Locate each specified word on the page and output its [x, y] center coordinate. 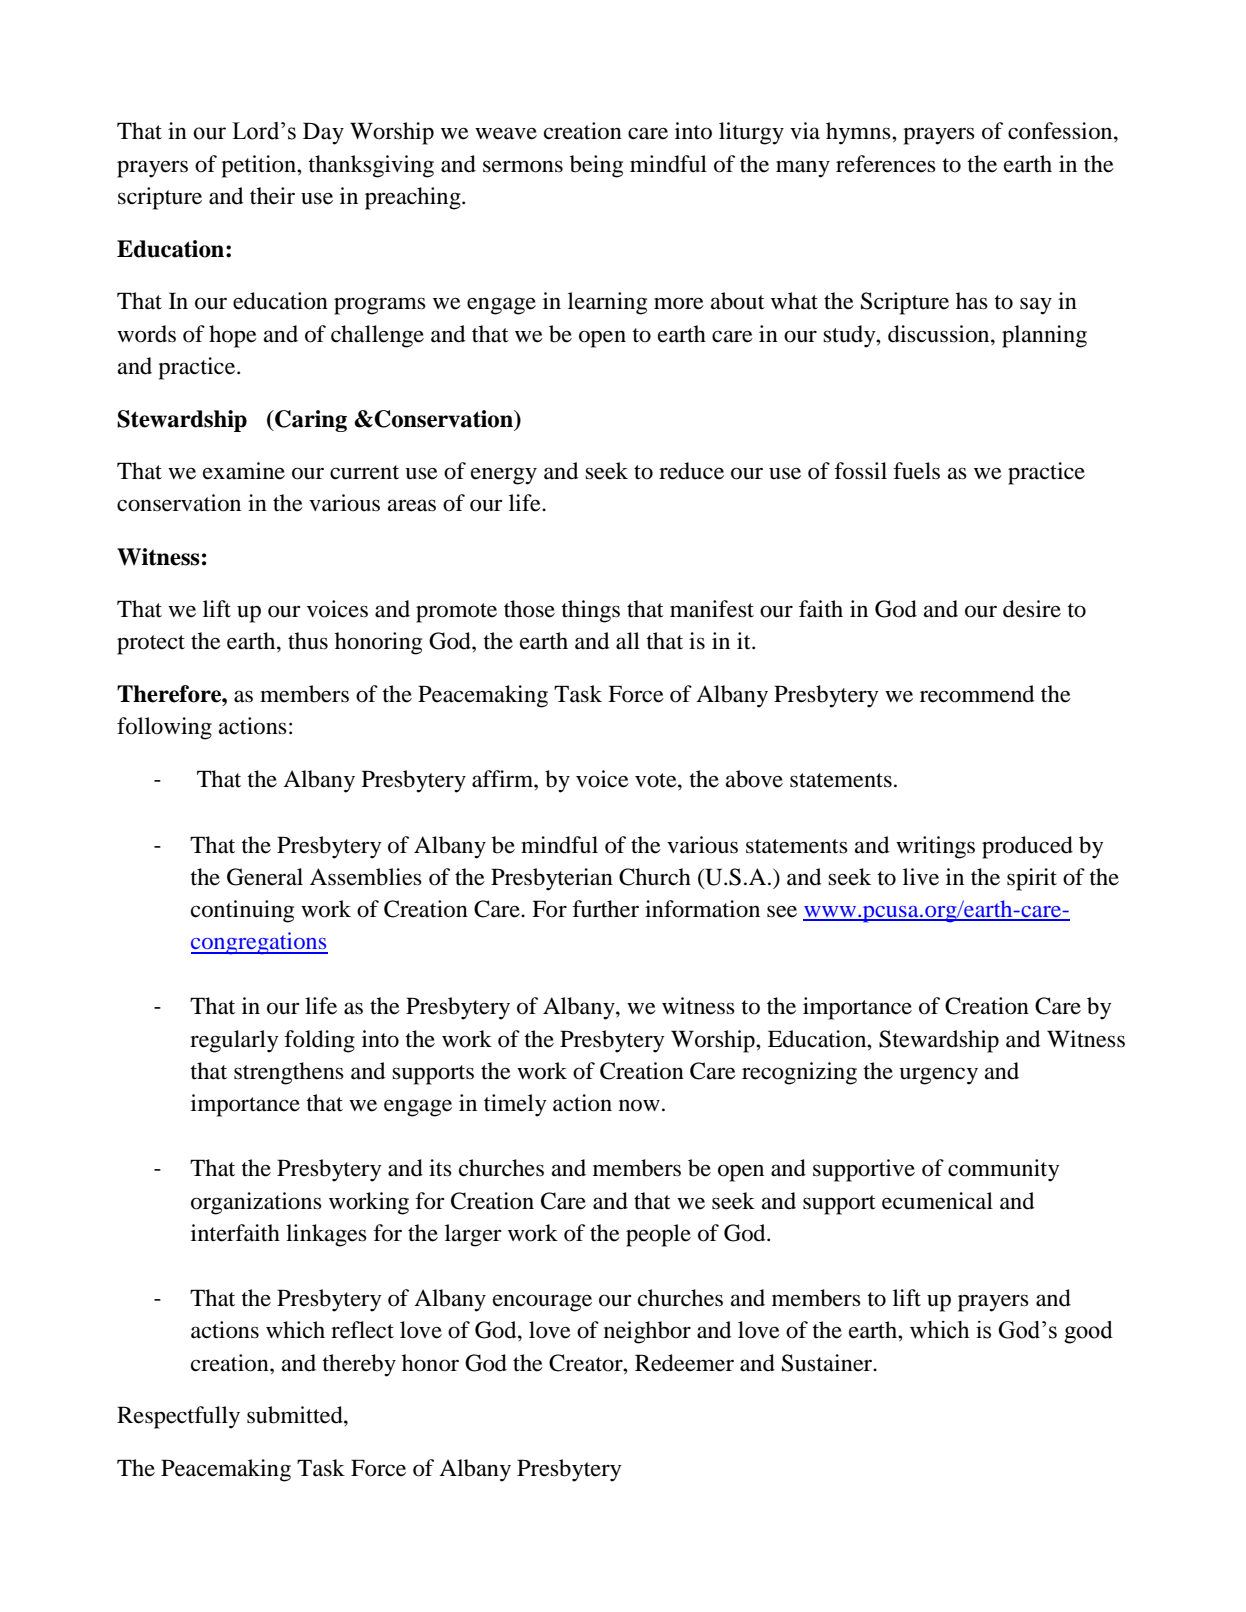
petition [259, 166]
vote [657, 780]
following [164, 728]
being [596, 166]
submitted [296, 1415]
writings [935, 847]
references [886, 164]
